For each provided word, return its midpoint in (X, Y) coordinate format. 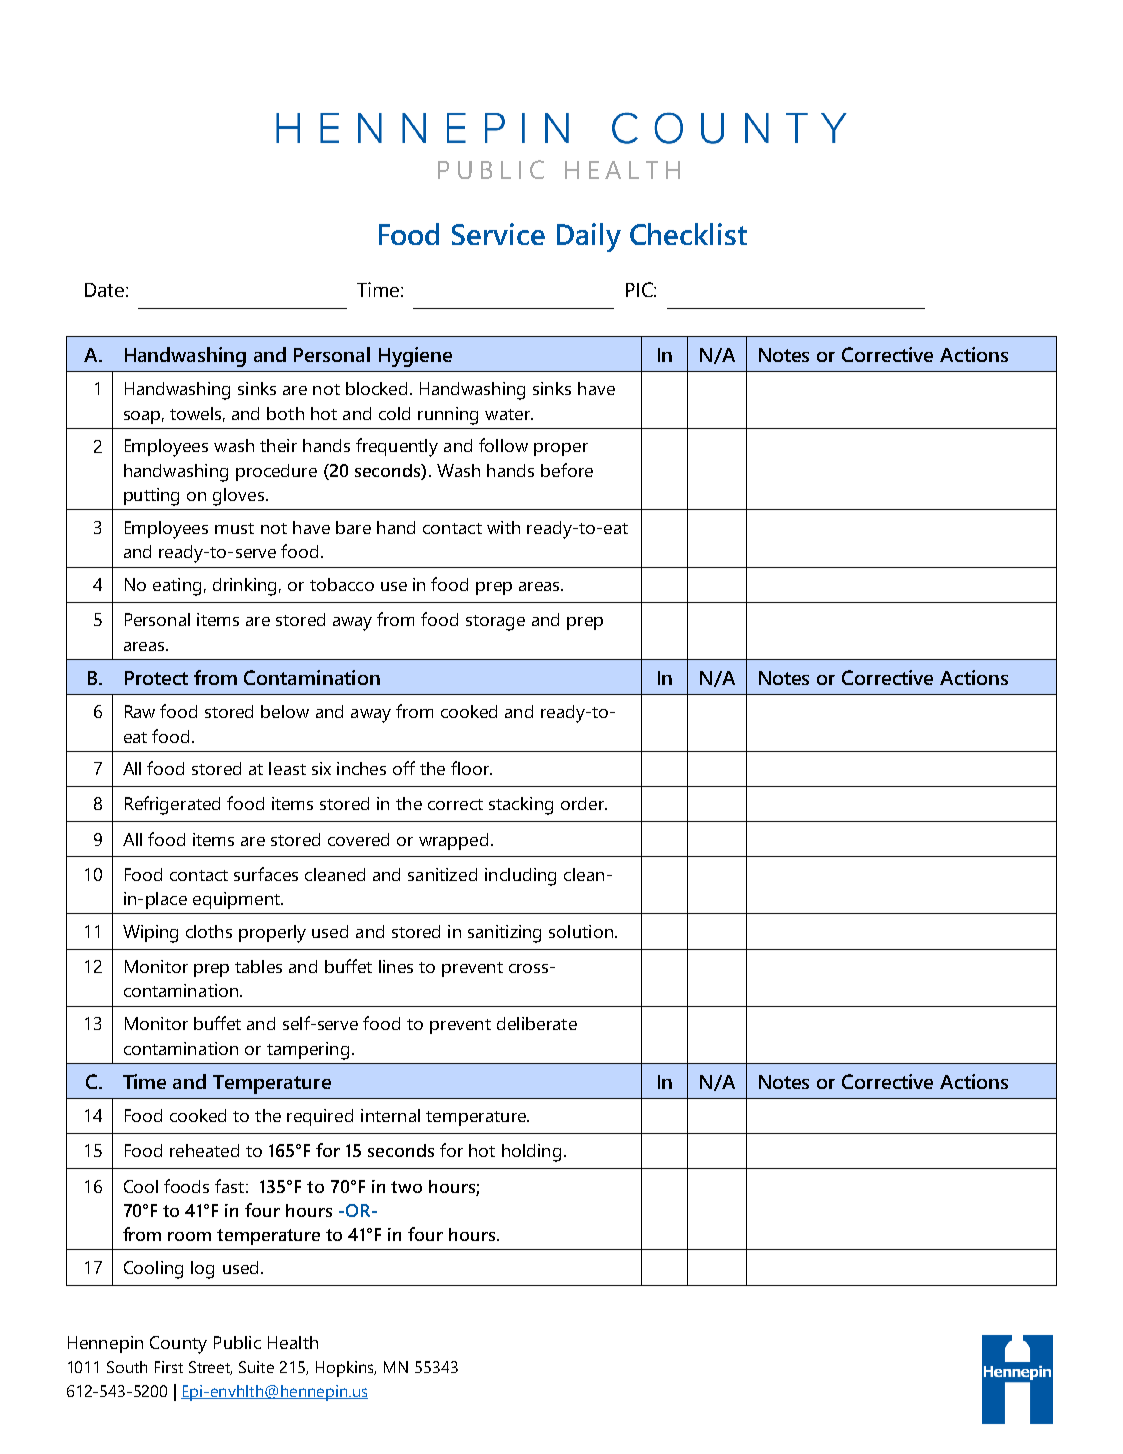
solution (581, 931)
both (285, 413)
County (178, 1345)
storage (495, 623)
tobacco (342, 584)
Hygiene (415, 357)
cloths (209, 931)
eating (177, 587)
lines (396, 966)
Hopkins (346, 1369)
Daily (589, 237)
